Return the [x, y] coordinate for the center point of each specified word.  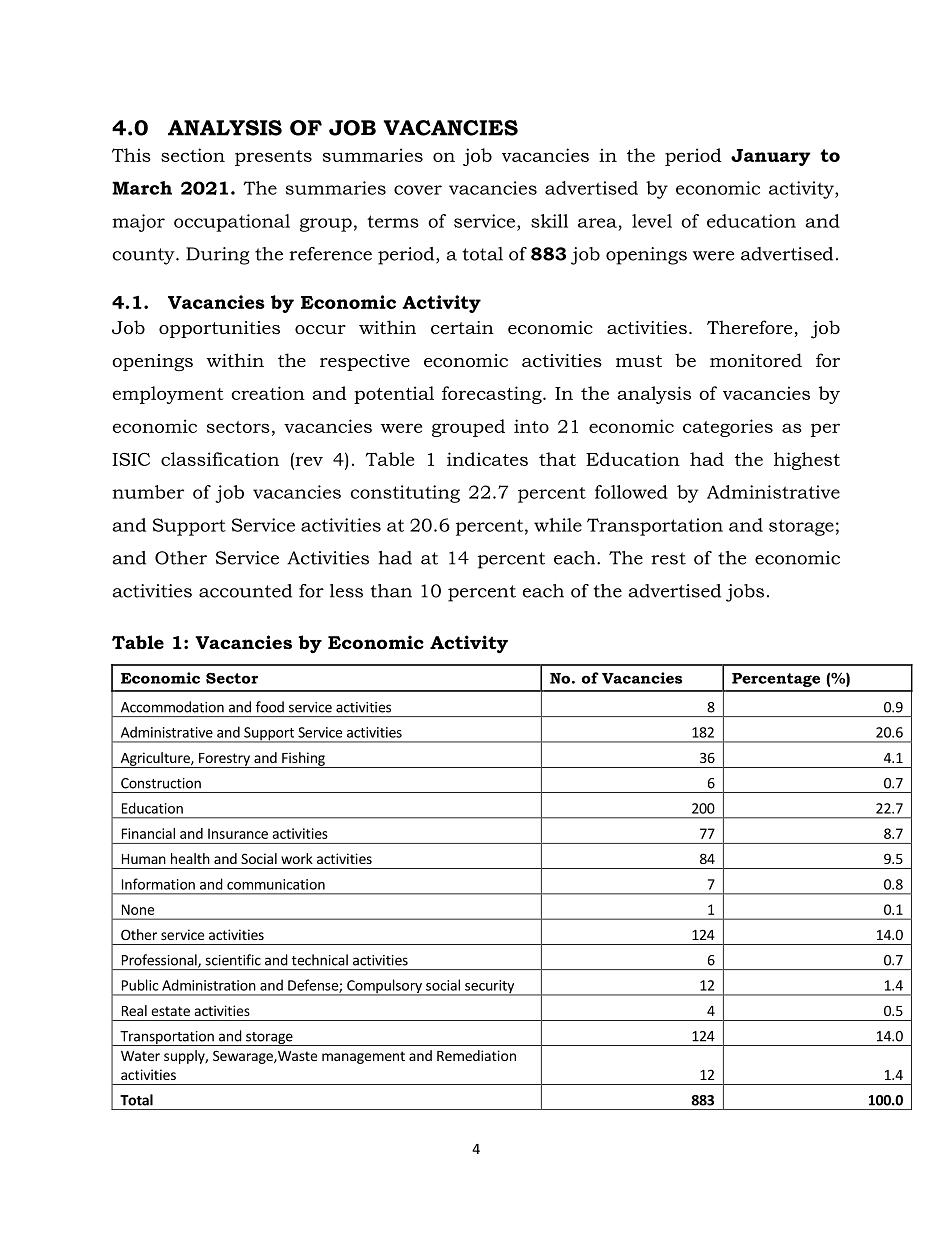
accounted [245, 591]
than [391, 591]
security [489, 988]
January [771, 157]
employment [168, 395]
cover [418, 190]
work [297, 858]
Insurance [238, 833]
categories [728, 428]
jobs [745, 593]
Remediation [476, 1055]
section [193, 155]
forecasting [493, 395]
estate [170, 1011]
